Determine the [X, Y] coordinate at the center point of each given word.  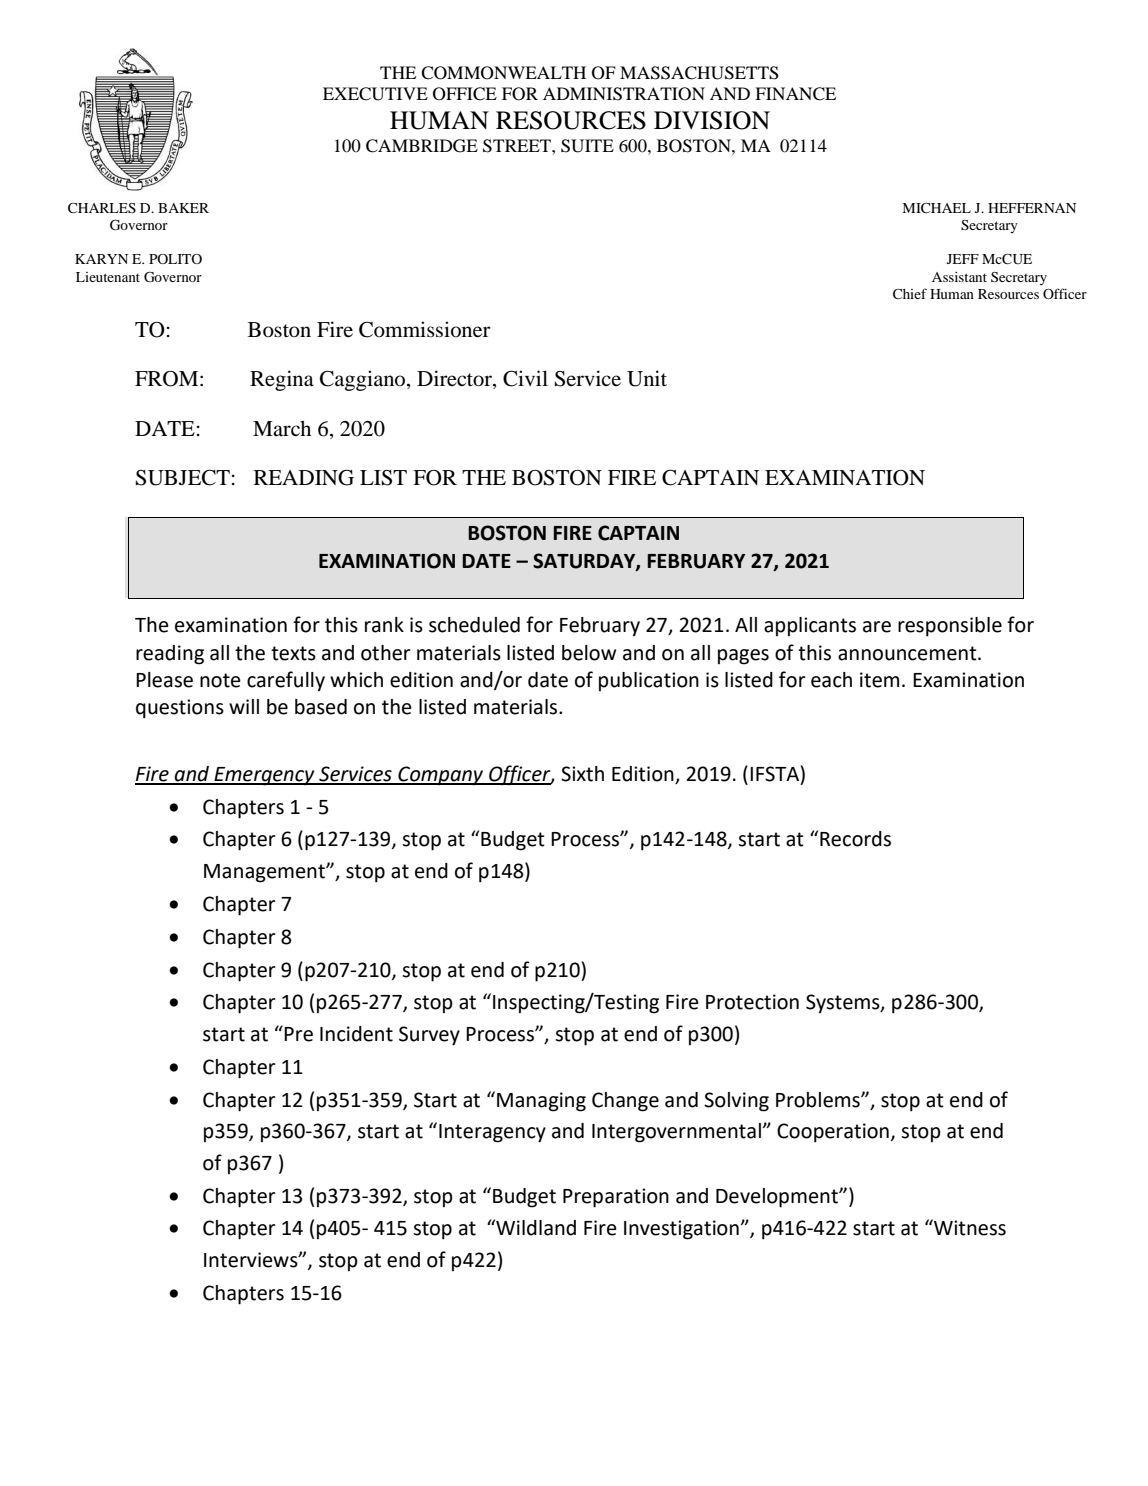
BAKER [183, 208]
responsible [950, 627]
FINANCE [795, 94]
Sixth [582, 774]
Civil [525, 378]
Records [855, 839]
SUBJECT [183, 477]
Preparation [616, 1198]
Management [265, 873]
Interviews [252, 1260]
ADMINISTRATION [624, 94]
